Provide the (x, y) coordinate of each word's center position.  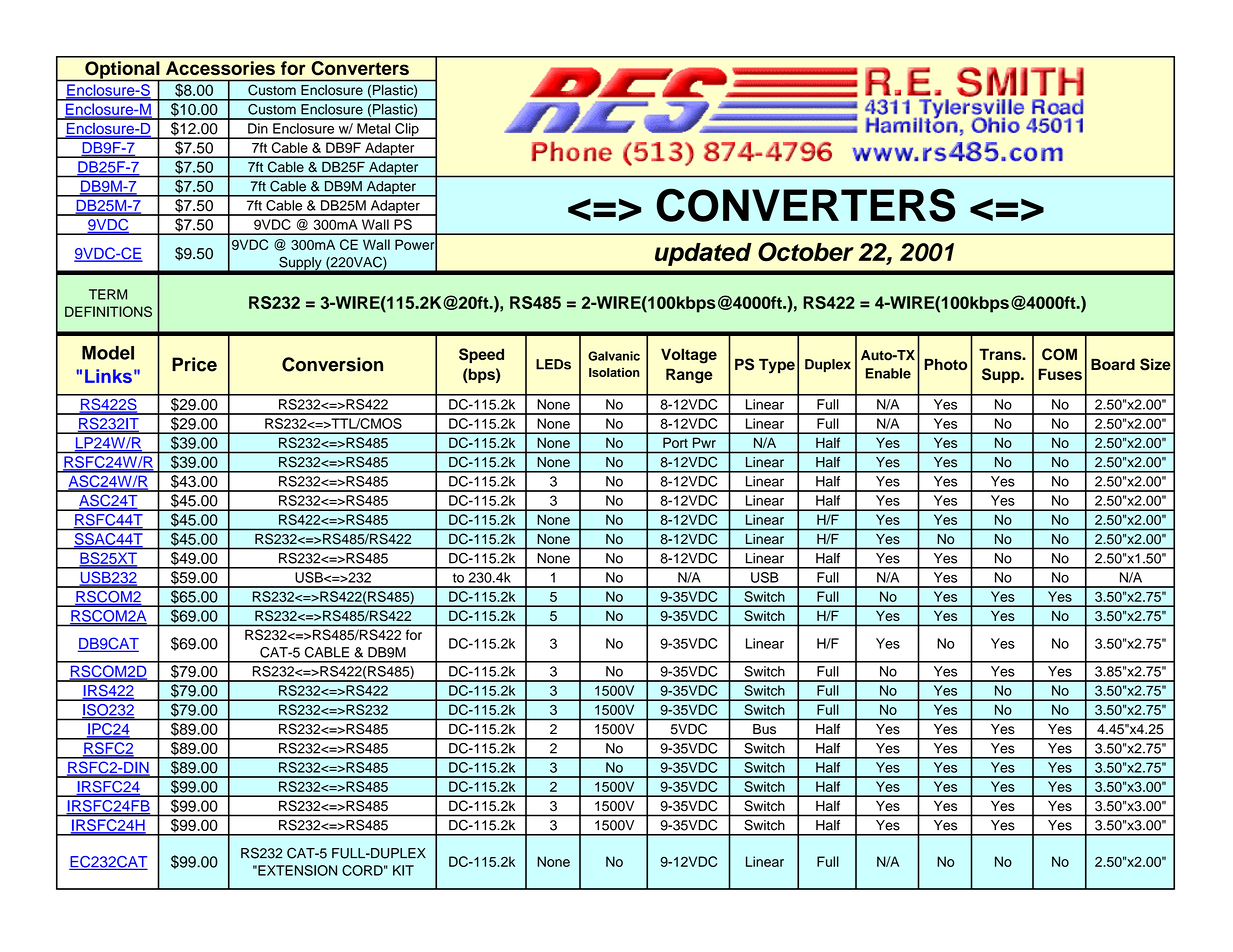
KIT (403, 870)
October (806, 252)
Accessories (220, 68)
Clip (407, 131)
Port (675, 443)
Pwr (704, 443)
